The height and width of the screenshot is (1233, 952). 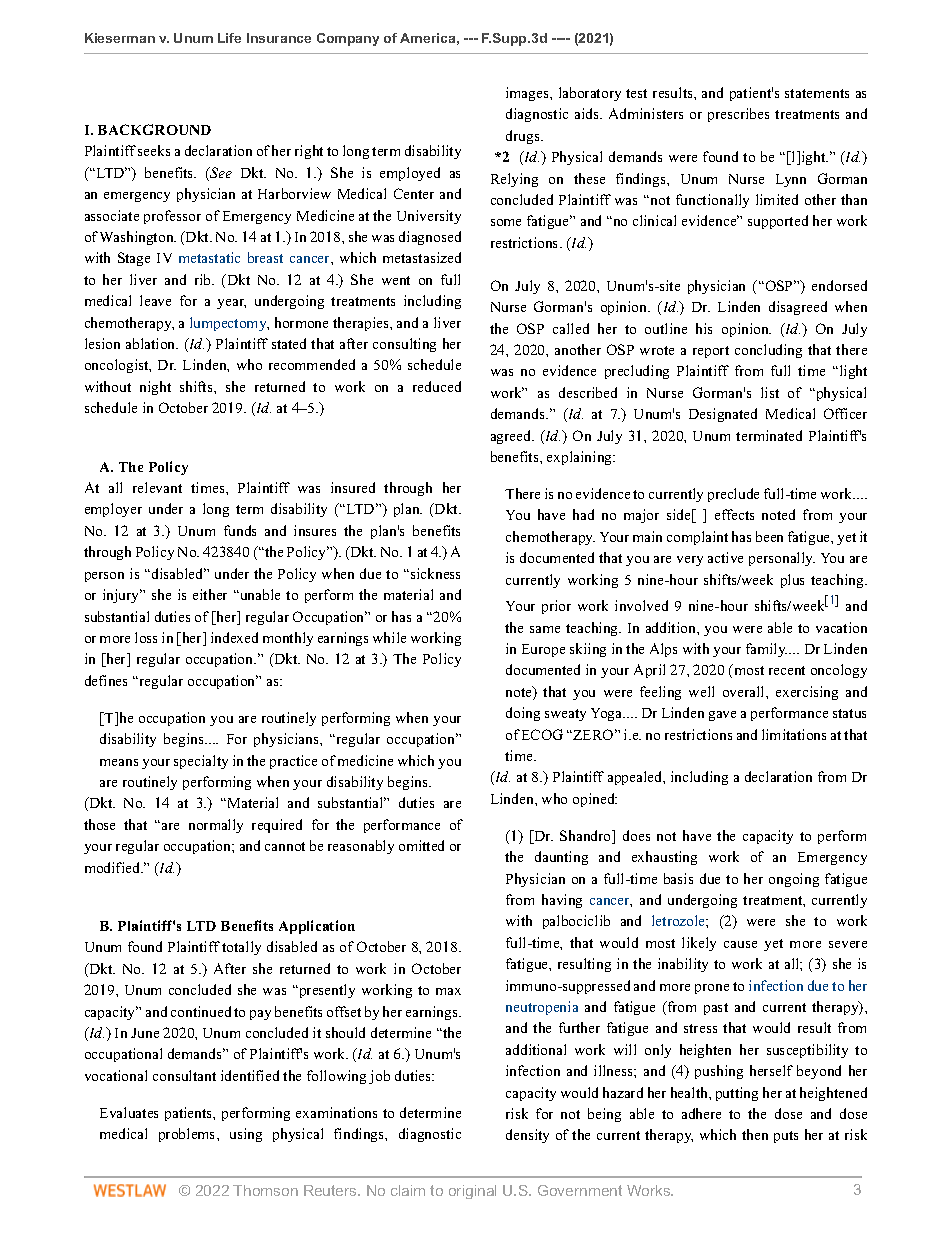 What do you see at coordinates (201, 762) in the screenshot?
I see `specialty` at bounding box center [201, 762].
